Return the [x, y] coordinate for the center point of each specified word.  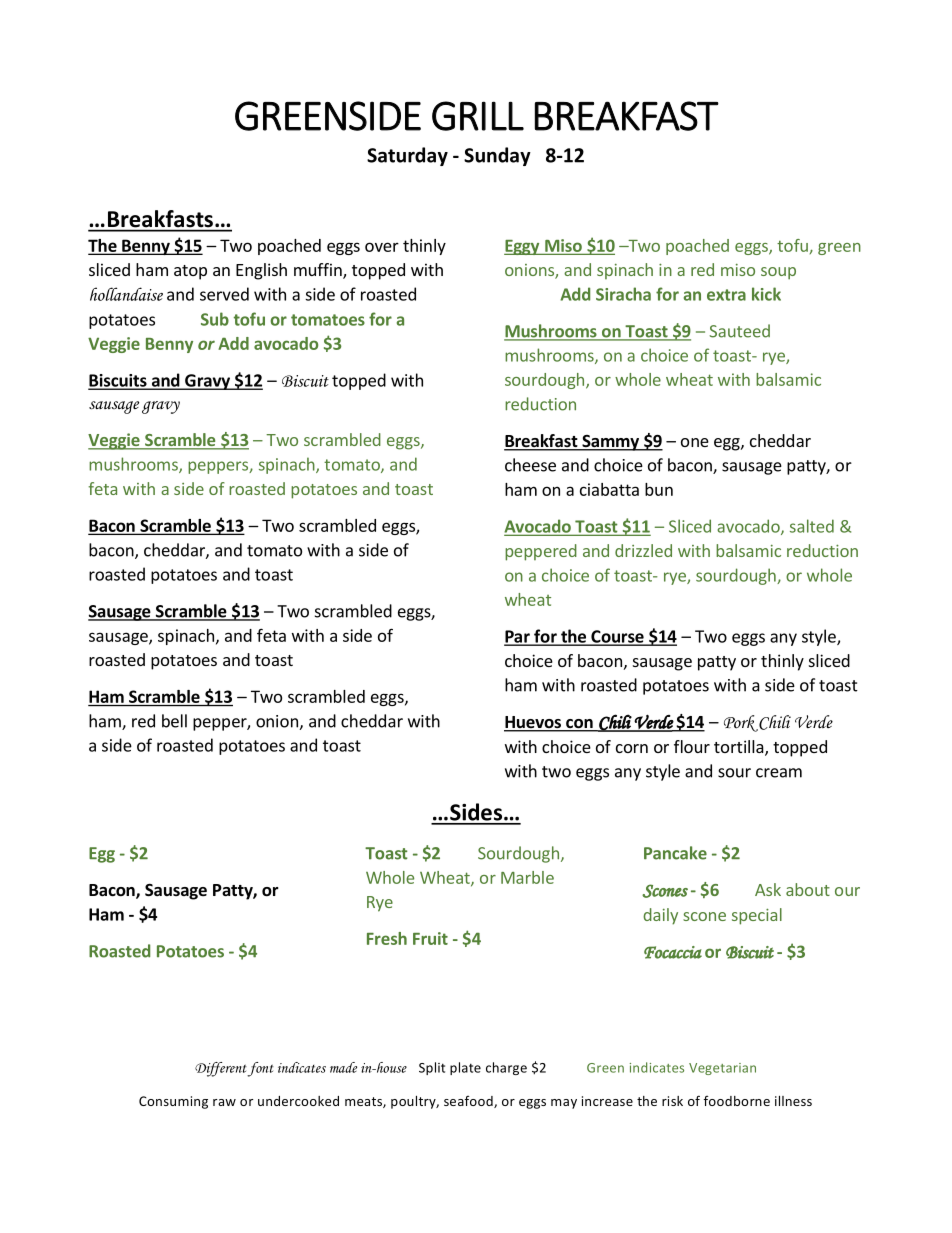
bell [174, 721]
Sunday [497, 156]
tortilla [740, 748]
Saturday [407, 156]
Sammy [610, 443]
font [260, 1069]
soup [778, 273]
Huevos [533, 723]
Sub [215, 319]
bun [659, 489]
